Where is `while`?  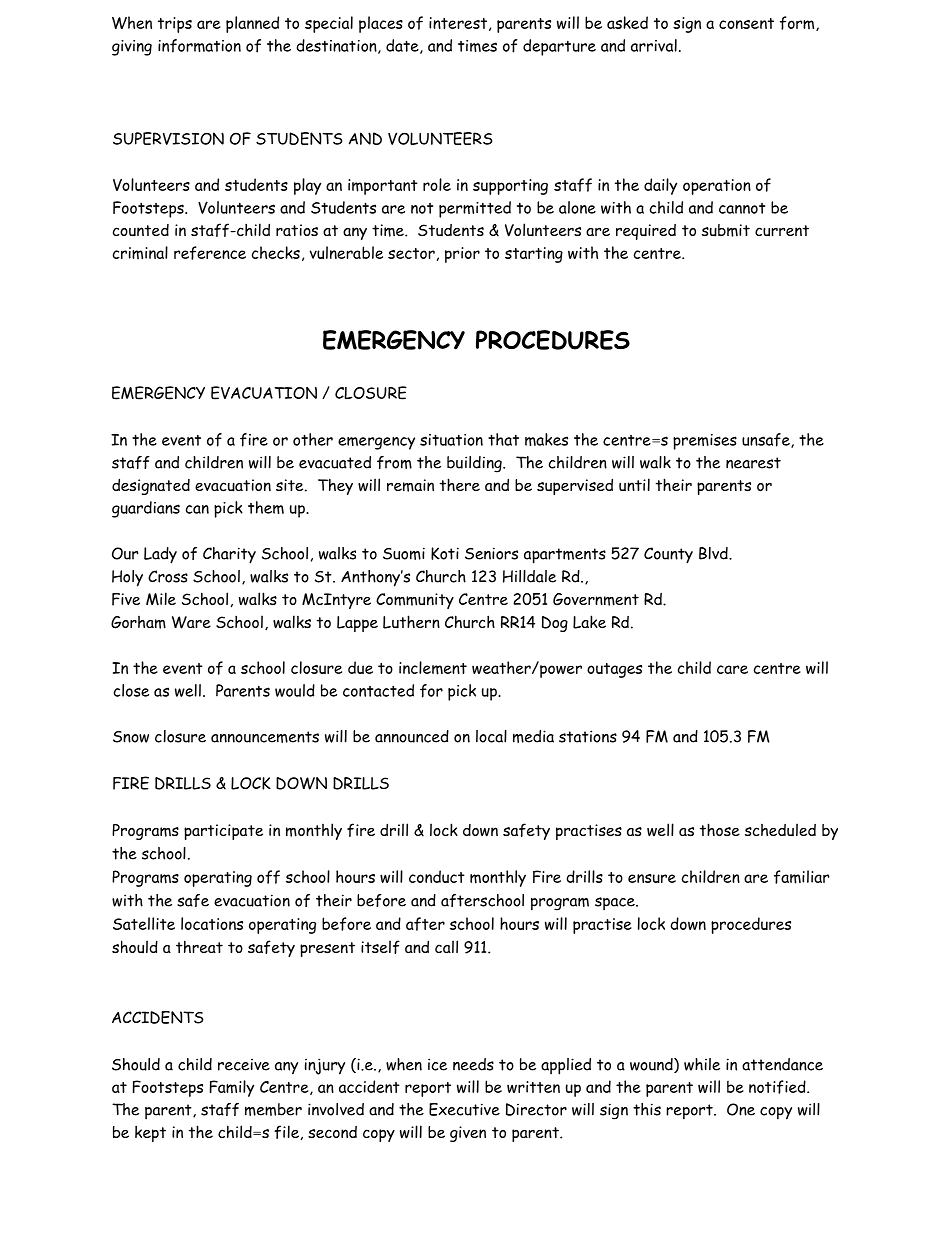 while is located at coordinates (702, 1064).
